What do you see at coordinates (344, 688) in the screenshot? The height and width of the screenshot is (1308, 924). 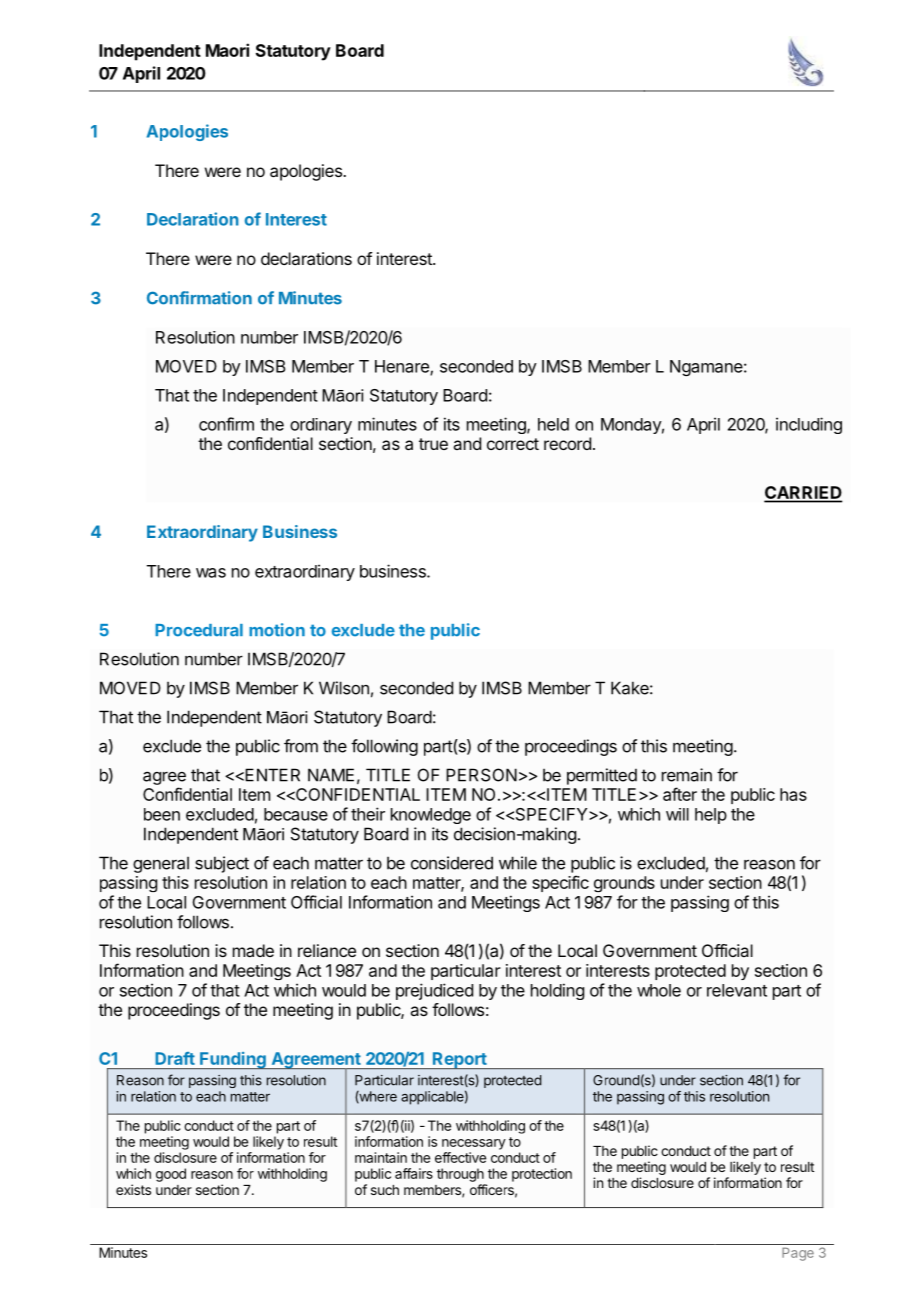 I see `Wilson` at bounding box center [344, 688].
